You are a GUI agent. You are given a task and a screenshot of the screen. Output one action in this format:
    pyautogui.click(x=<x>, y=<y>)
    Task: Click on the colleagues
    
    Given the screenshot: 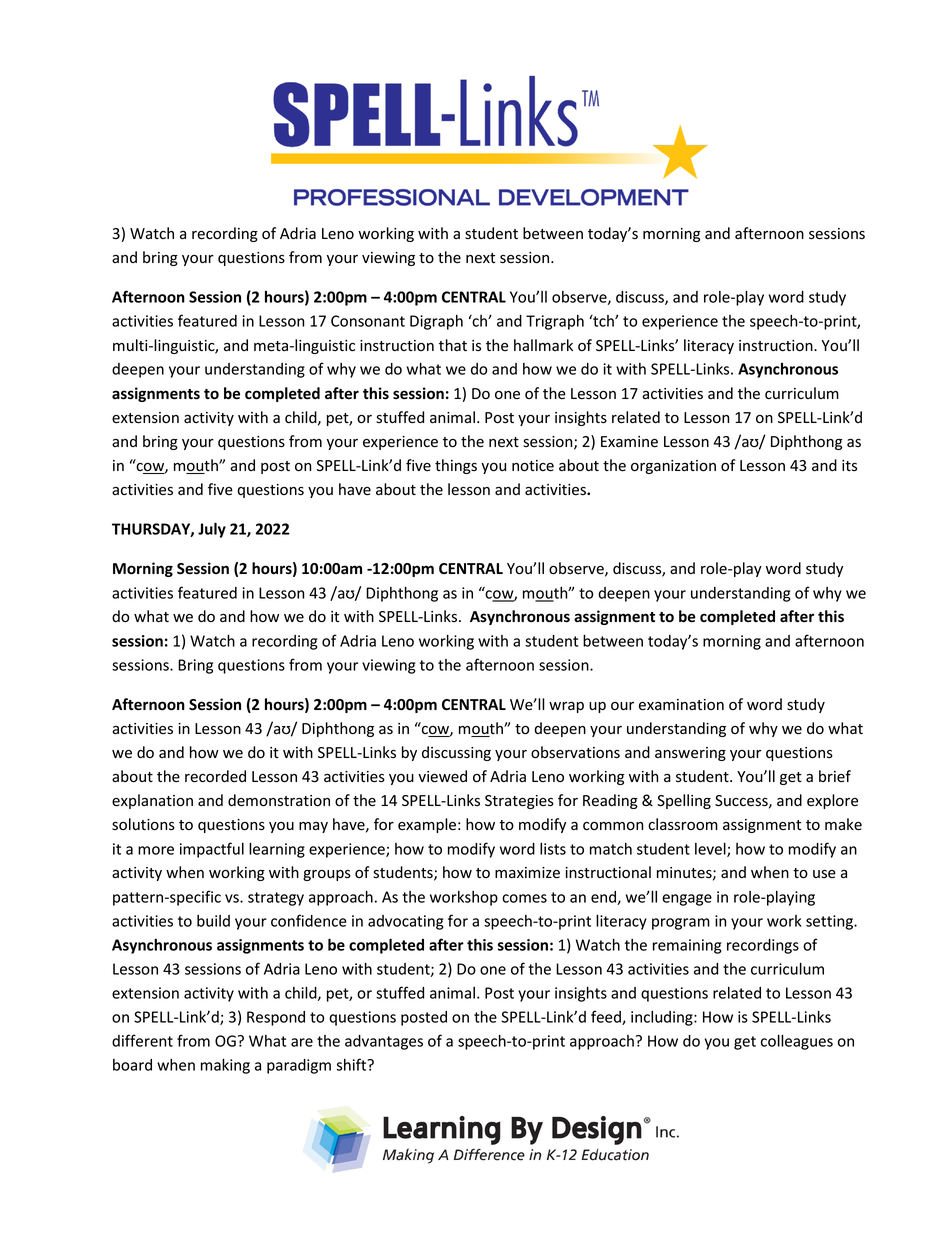 What is the action you would take?
    pyautogui.click(x=797, y=1042)
